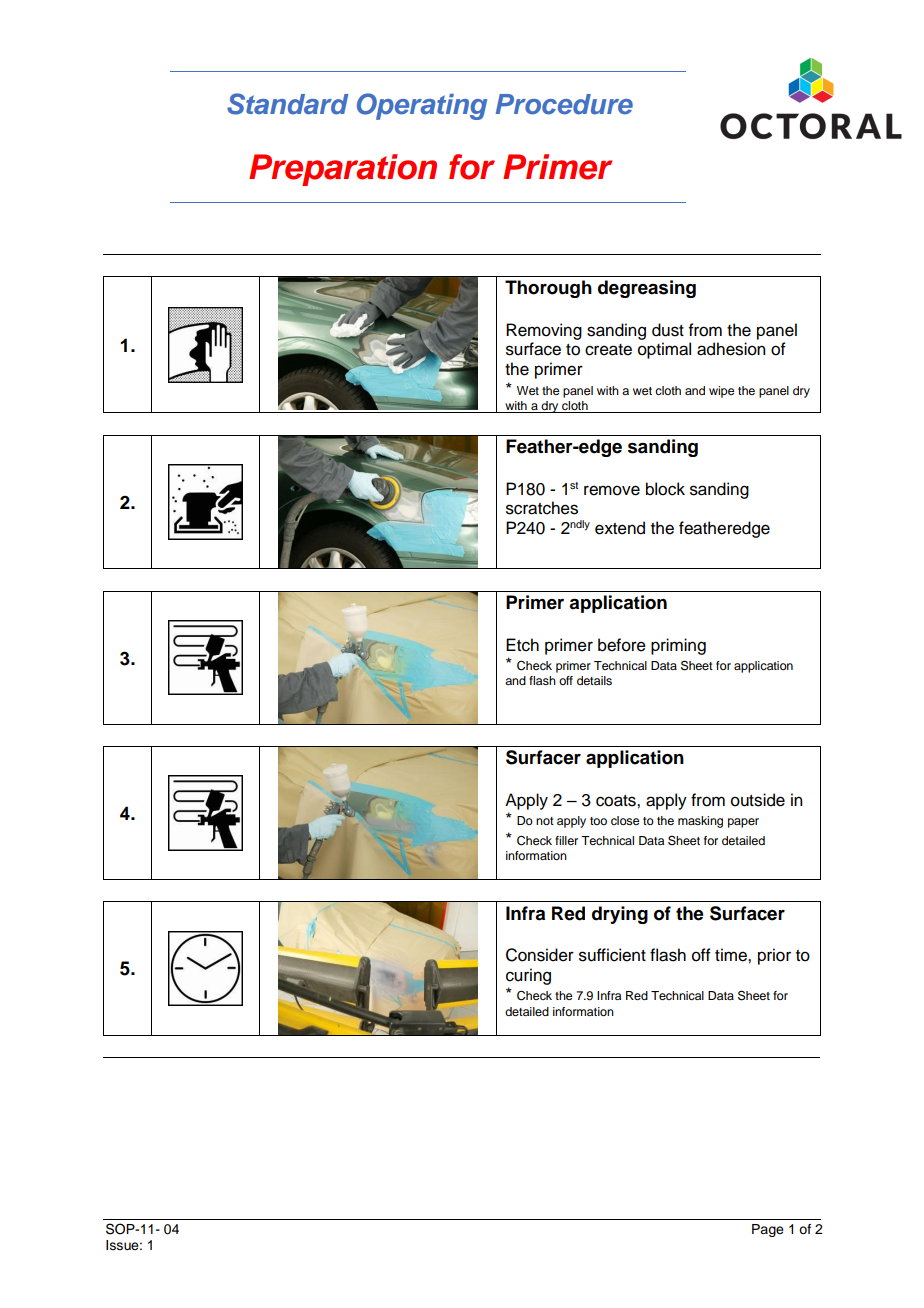  I want to click on Consider, so click(540, 955).
